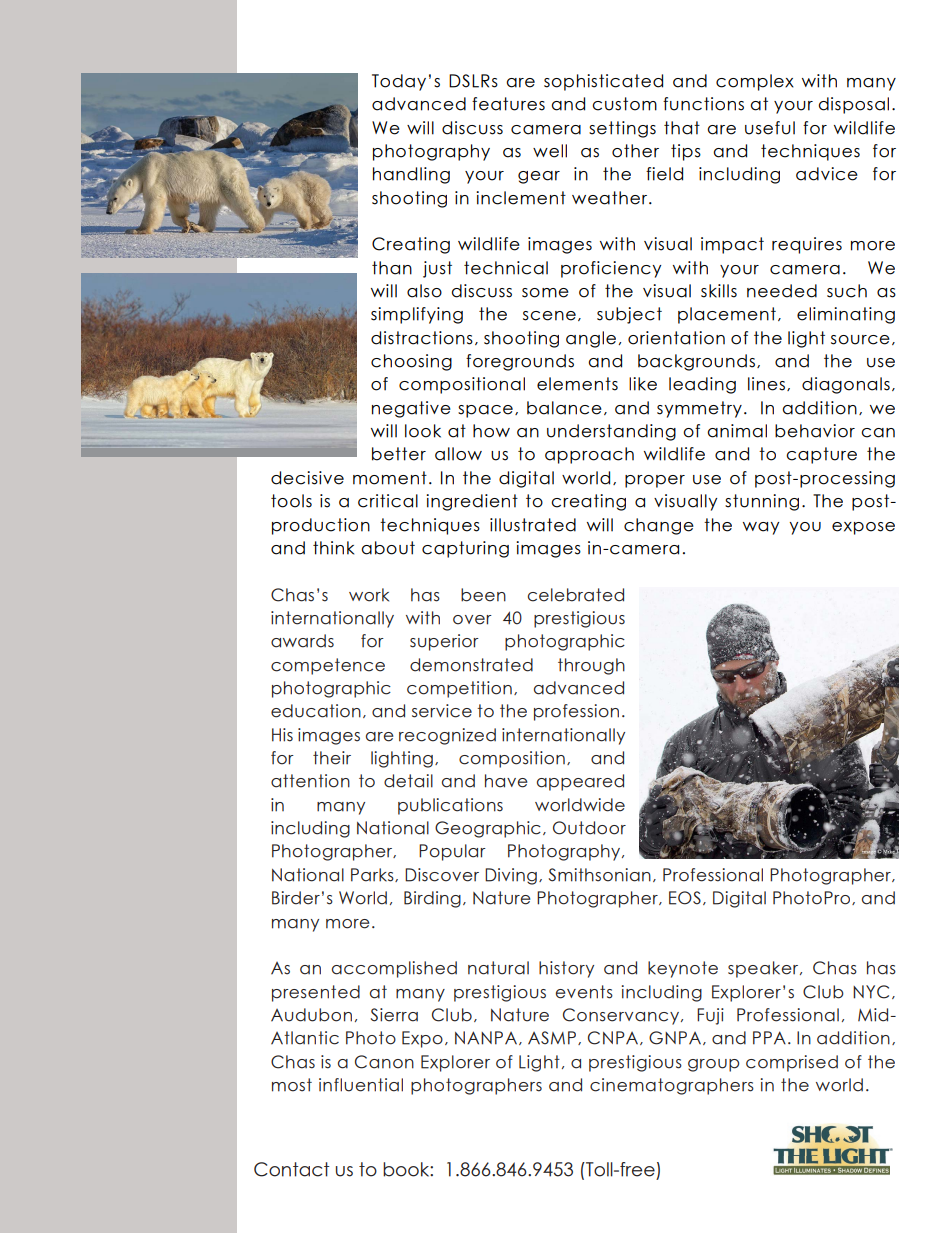 The image size is (952, 1233). What do you see at coordinates (361, 1085) in the page?
I see `influential` at bounding box center [361, 1085].
